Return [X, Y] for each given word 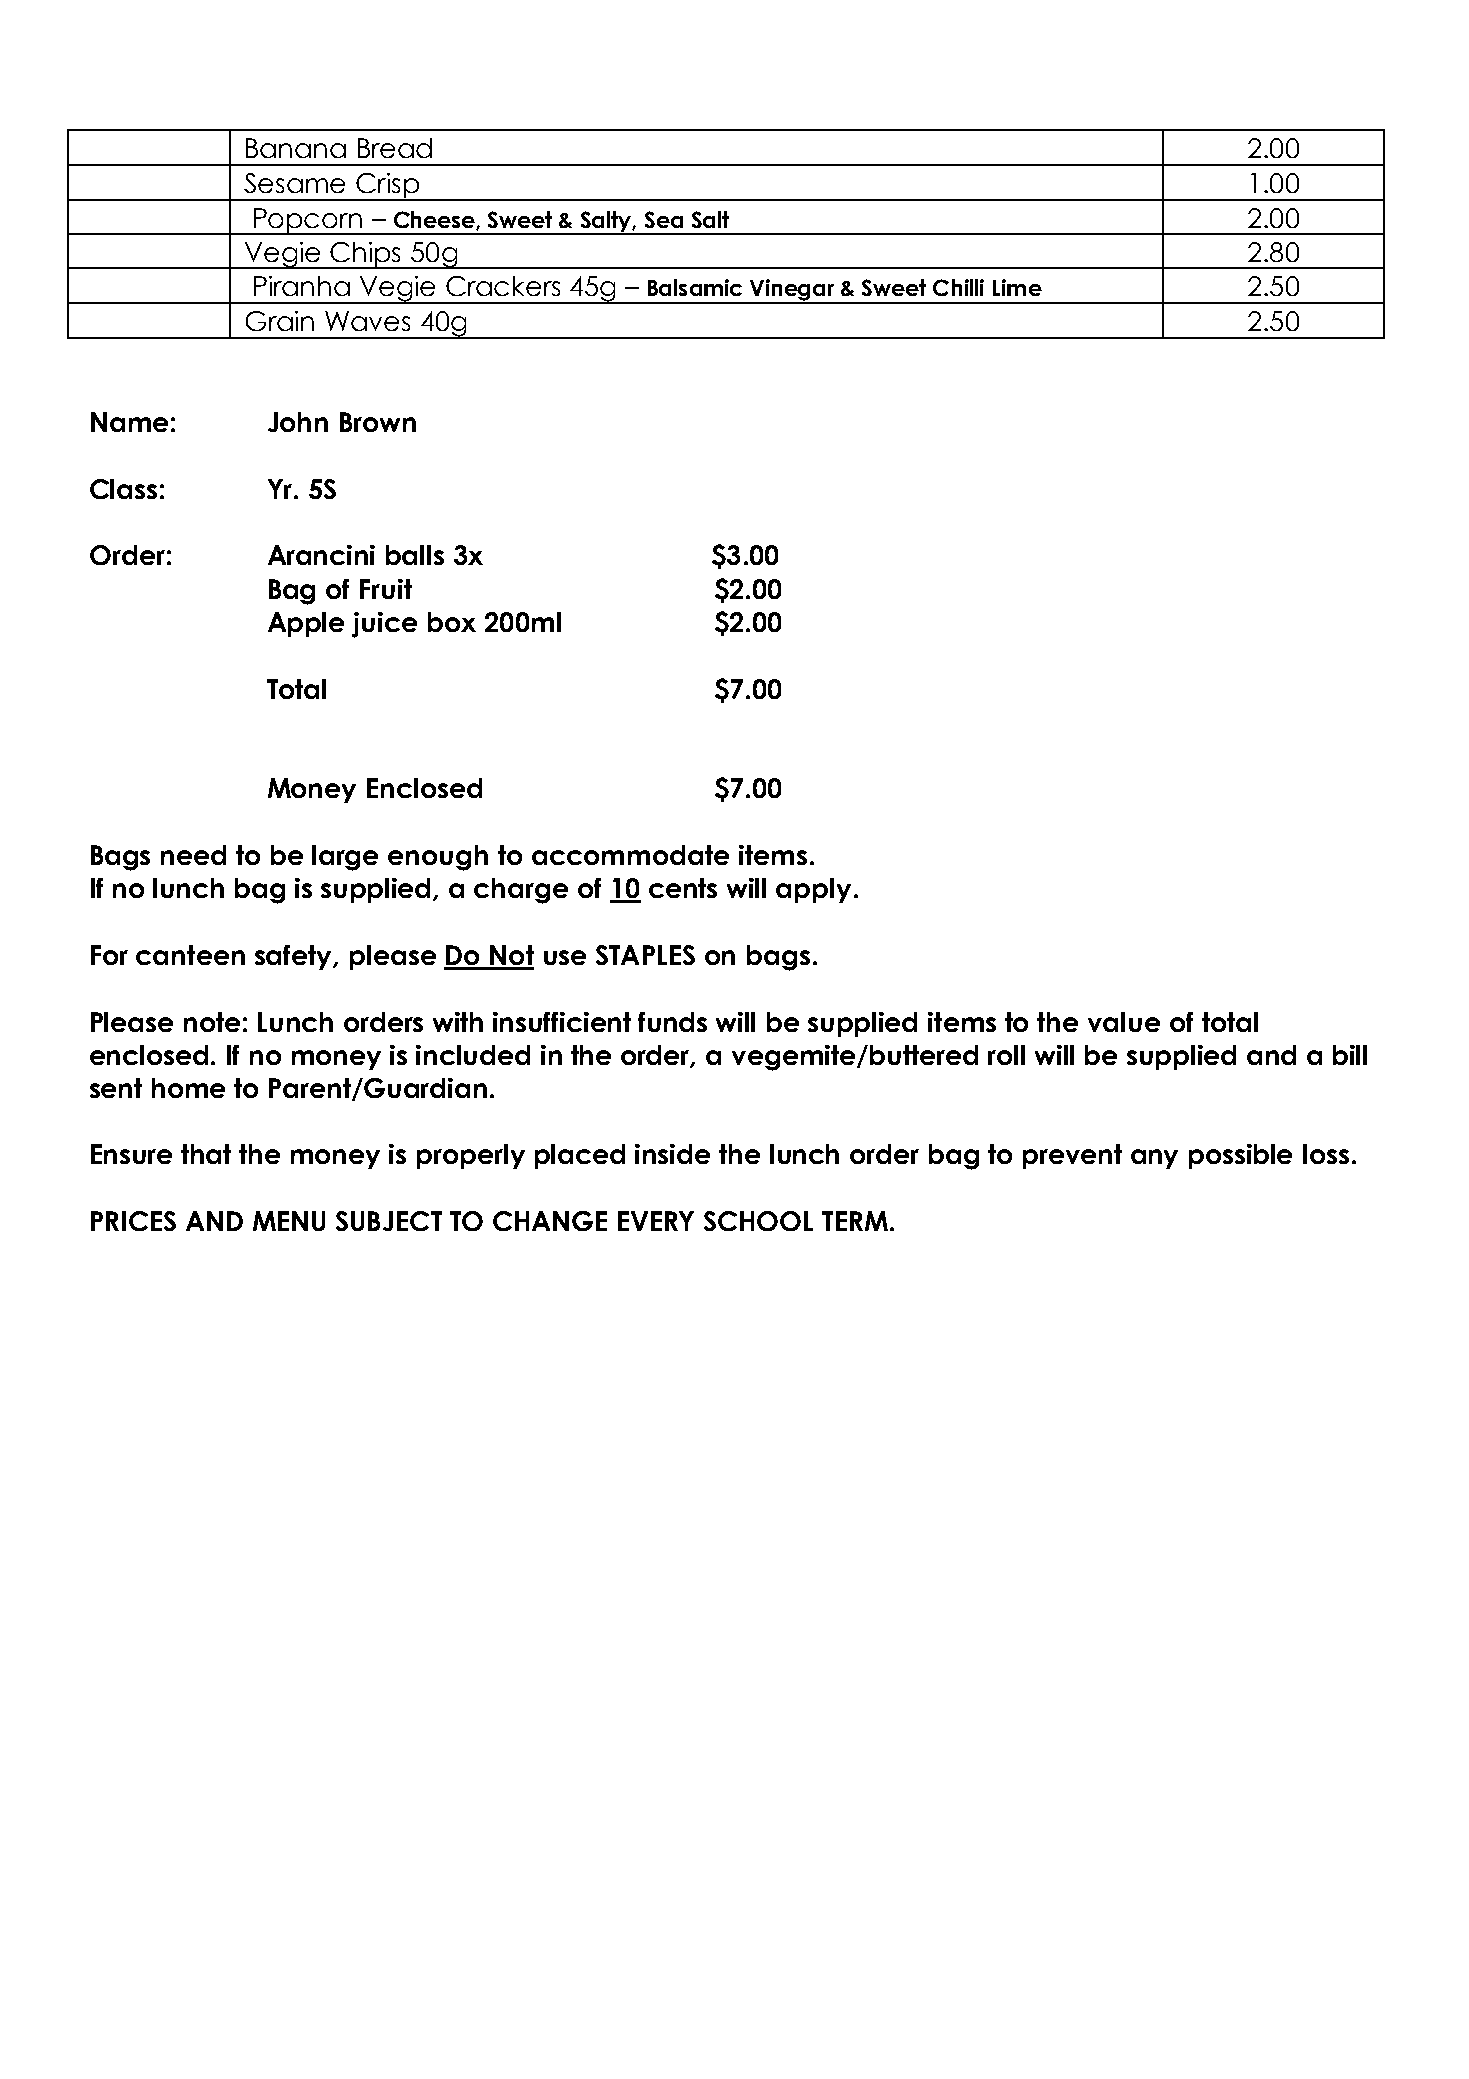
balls [415, 555]
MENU [289, 1221]
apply [813, 890]
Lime [1017, 287]
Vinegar [793, 291]
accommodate [630, 855]
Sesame [294, 183]
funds [672, 1022]
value [1124, 1022]
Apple [306, 624]
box [452, 622]
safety [295, 957]
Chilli [958, 287]
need [193, 855]
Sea [664, 219]
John [298, 422]
